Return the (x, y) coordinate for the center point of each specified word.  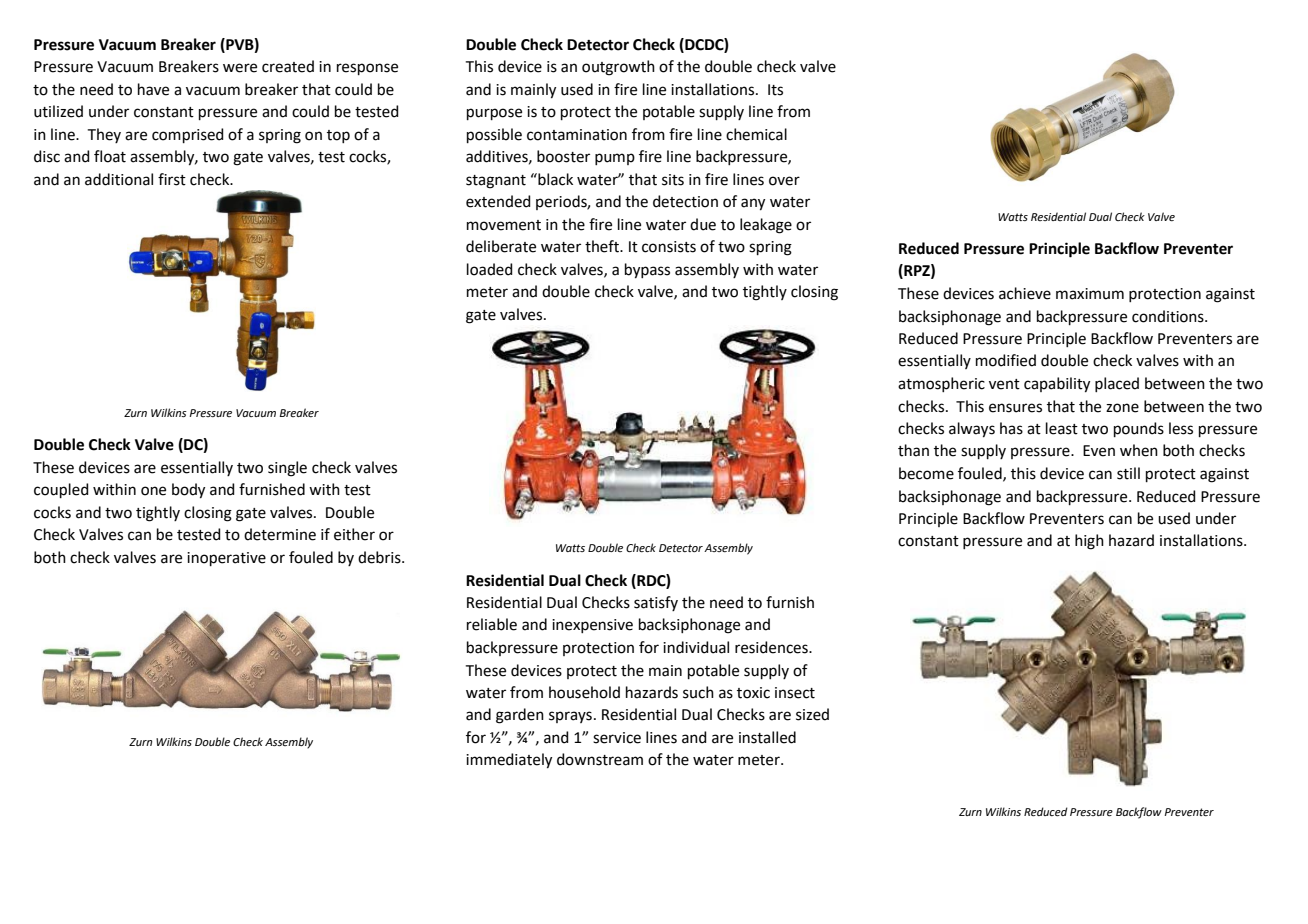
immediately (509, 761)
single (287, 469)
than (913, 450)
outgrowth (618, 68)
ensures (1015, 408)
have (153, 89)
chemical (756, 134)
